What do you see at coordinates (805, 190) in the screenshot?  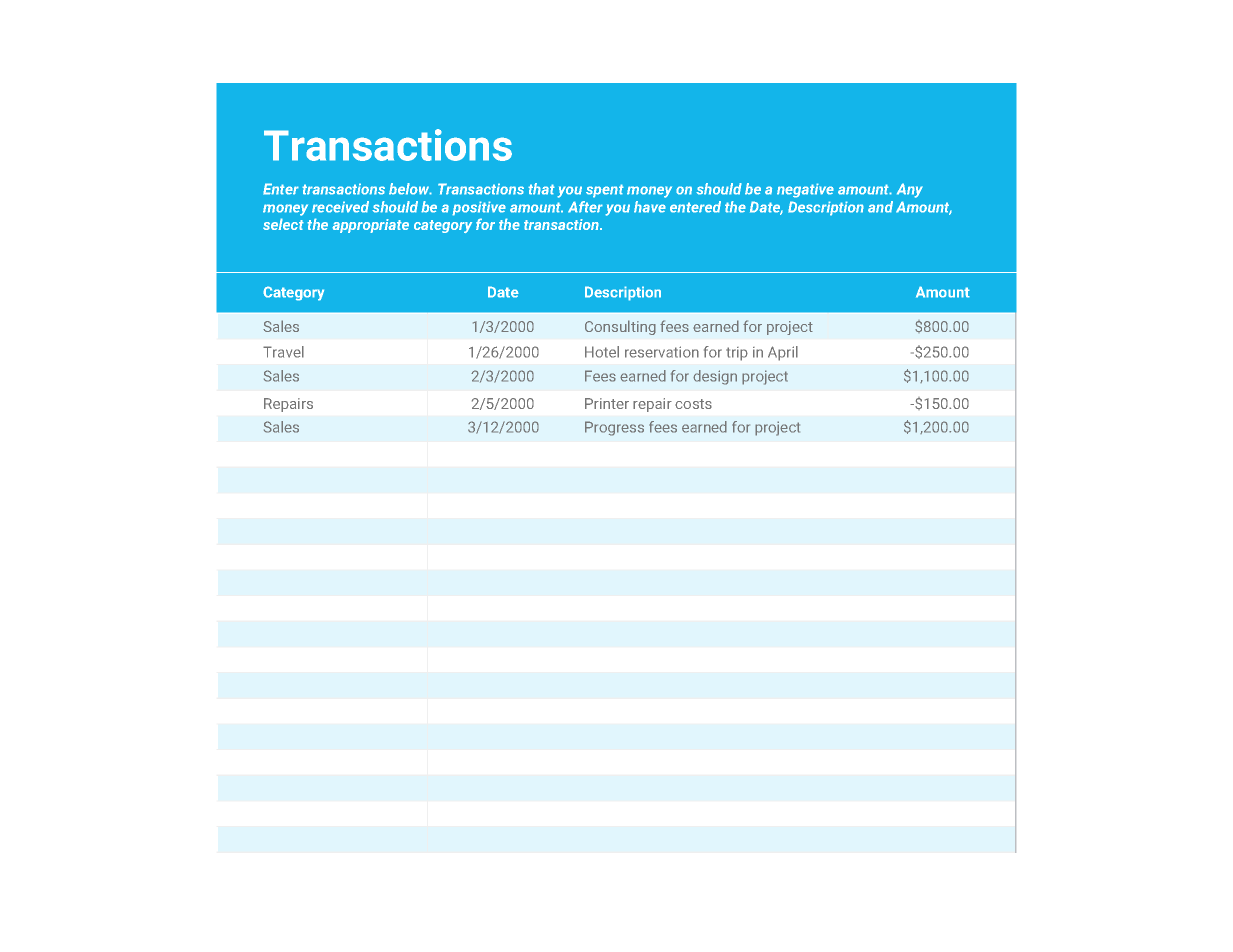 I see `negative` at bounding box center [805, 190].
